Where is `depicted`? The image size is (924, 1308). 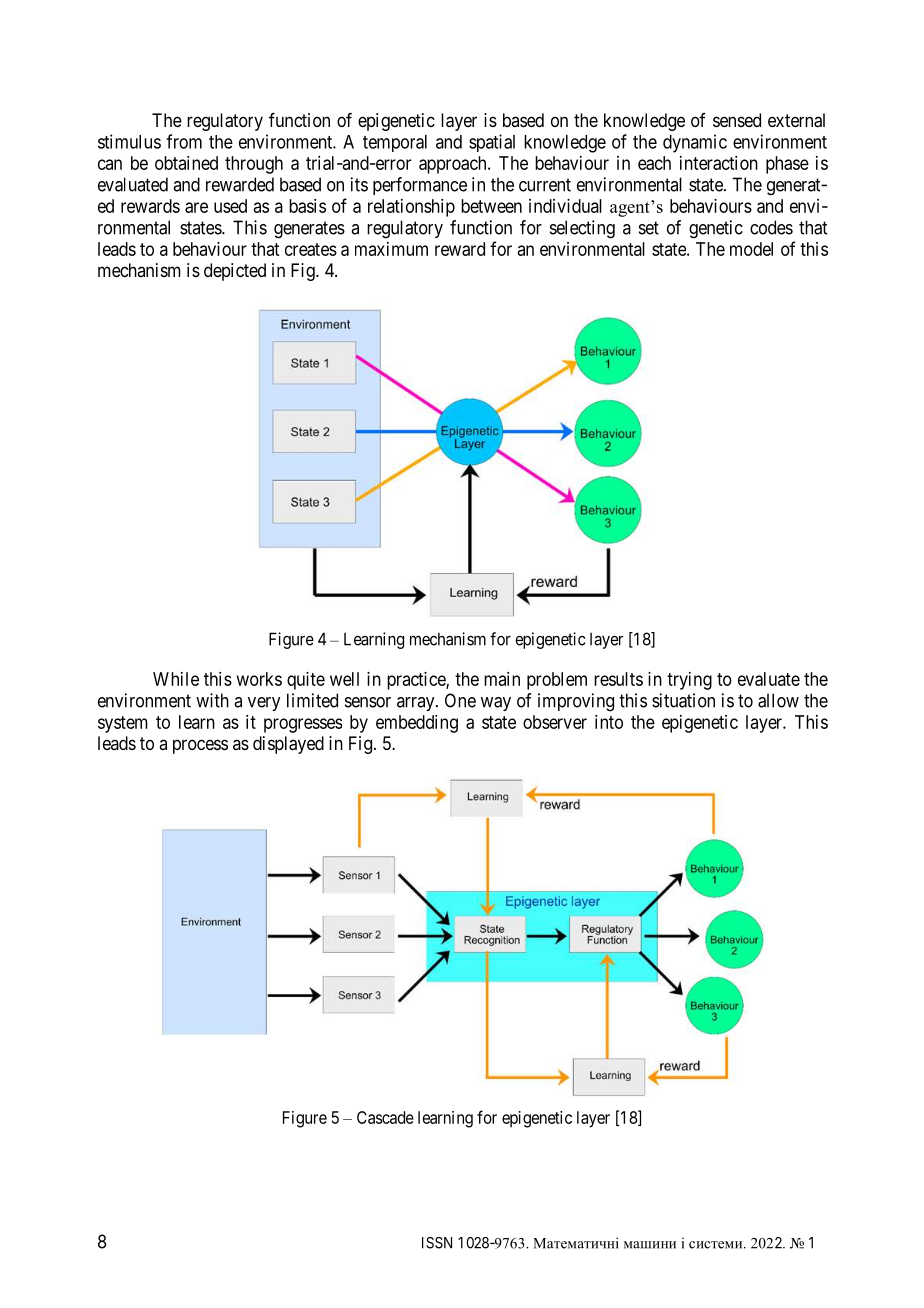 depicted is located at coordinates (235, 272).
